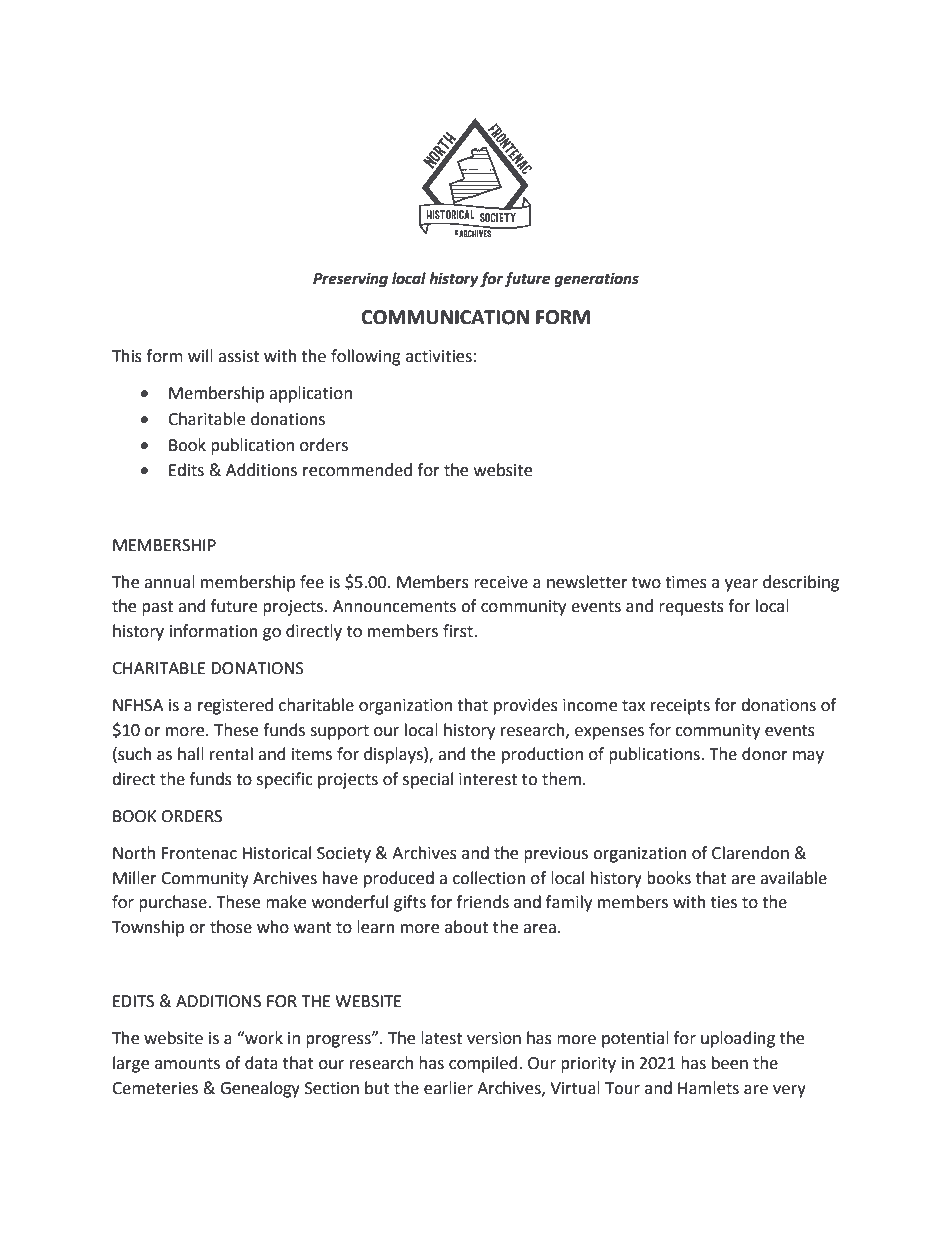 The width and height of the screenshot is (952, 1233). Describe the element at coordinates (680, 707) in the screenshot. I see `receipts` at that location.
